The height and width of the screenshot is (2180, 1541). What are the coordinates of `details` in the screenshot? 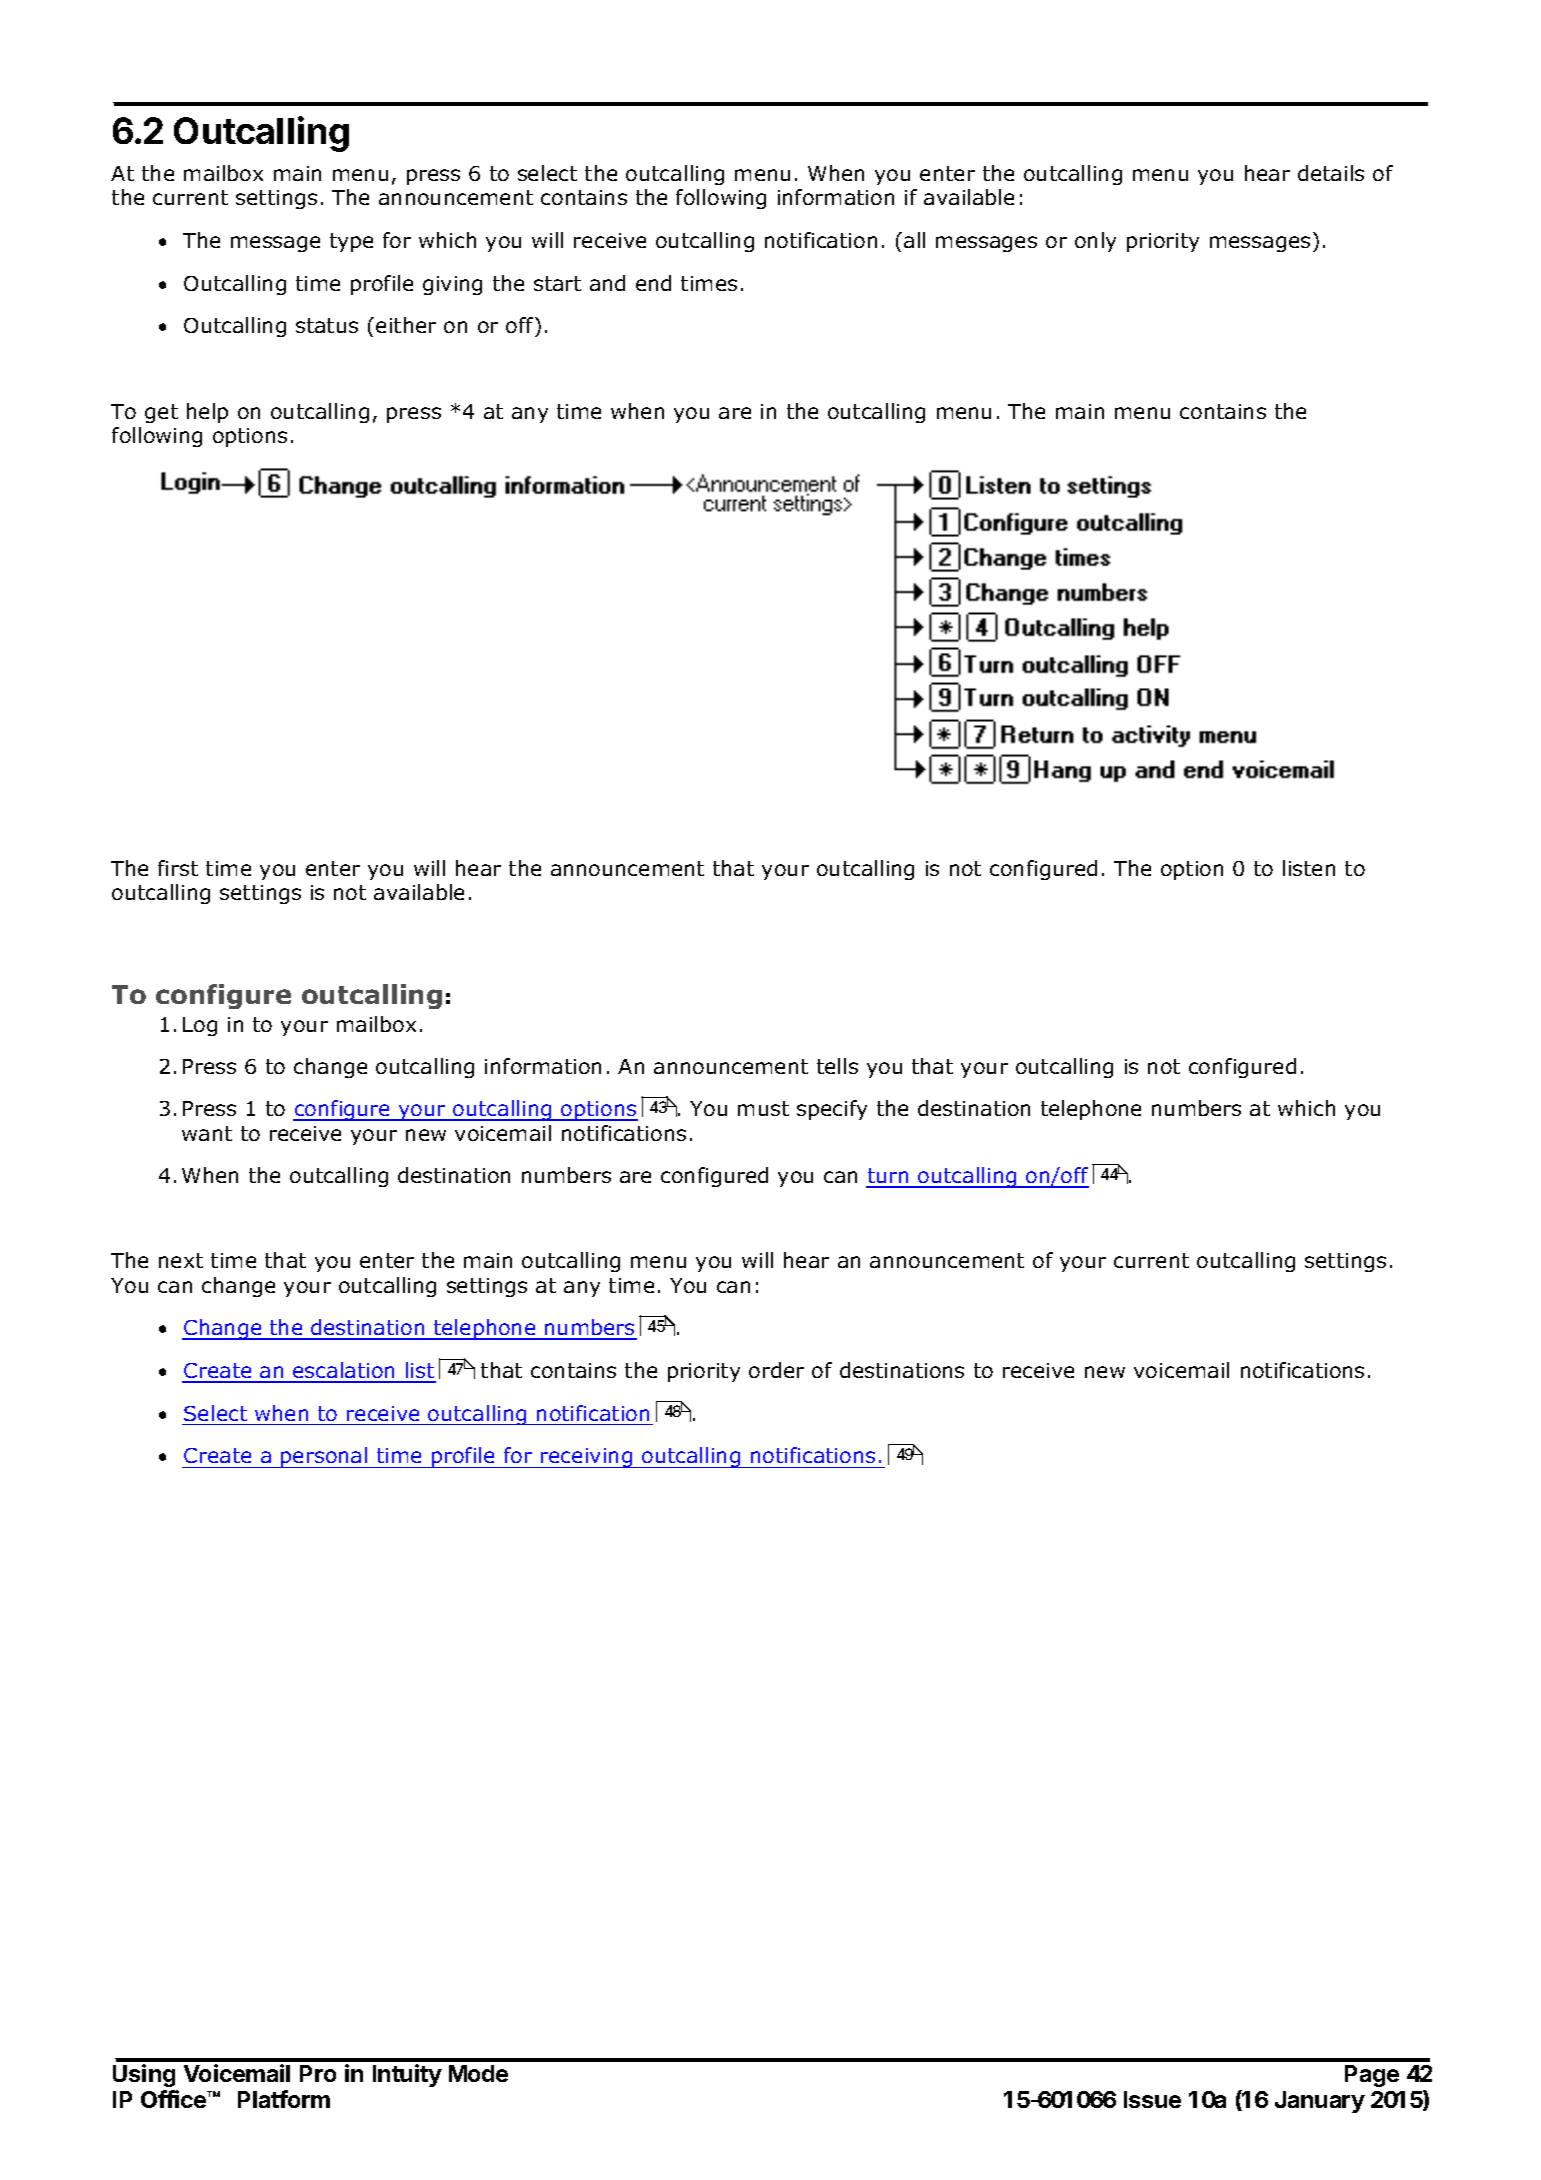 It's located at (1331, 173).
